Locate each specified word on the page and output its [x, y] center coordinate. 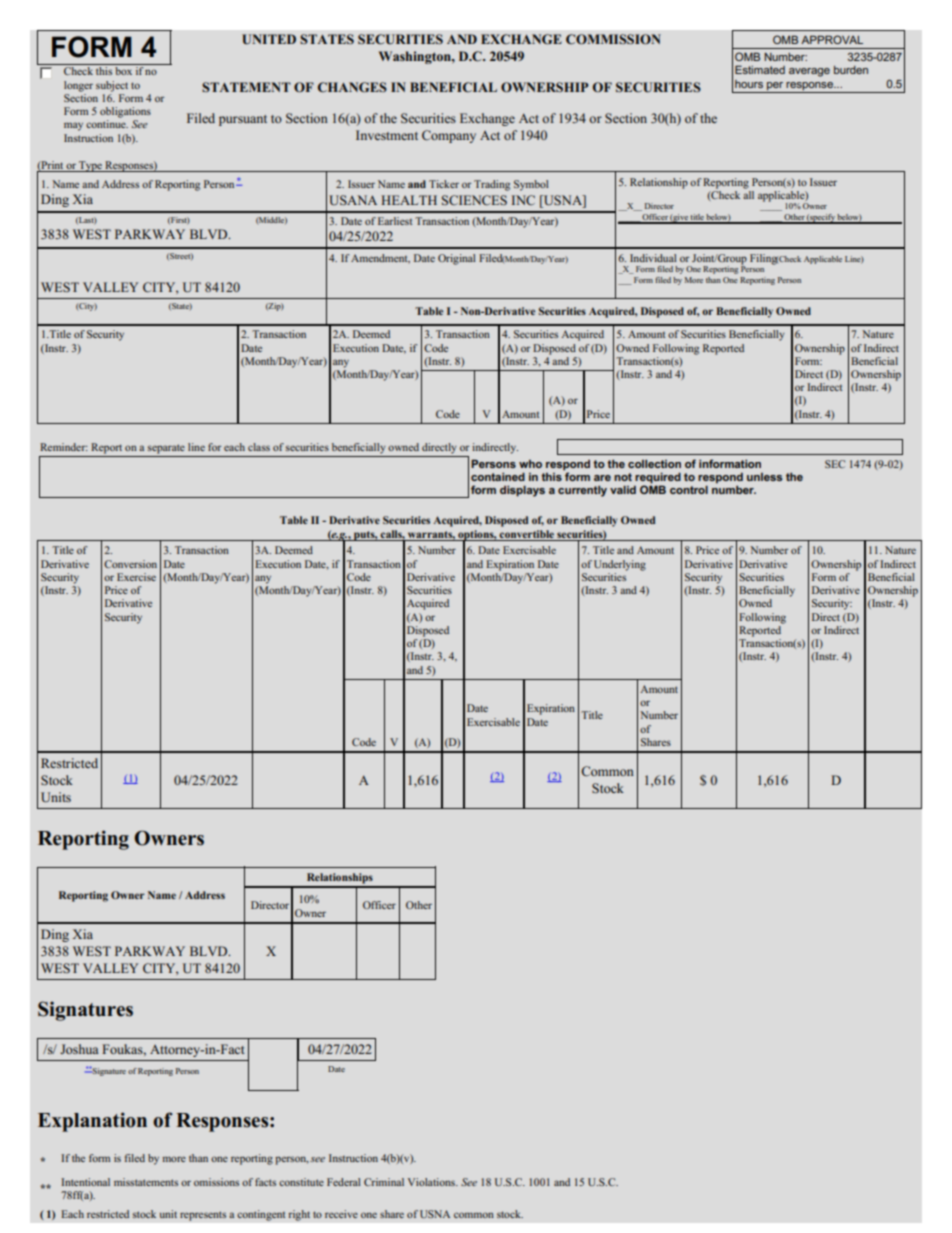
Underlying [620, 565]
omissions [216, 1182]
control [689, 489]
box [123, 71]
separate [166, 449]
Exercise [136, 577]
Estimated [760, 69]
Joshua [79, 1049]
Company [449, 136]
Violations [432, 1182]
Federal [344, 1182]
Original [457, 259]
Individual [653, 258]
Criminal [384, 1182]
